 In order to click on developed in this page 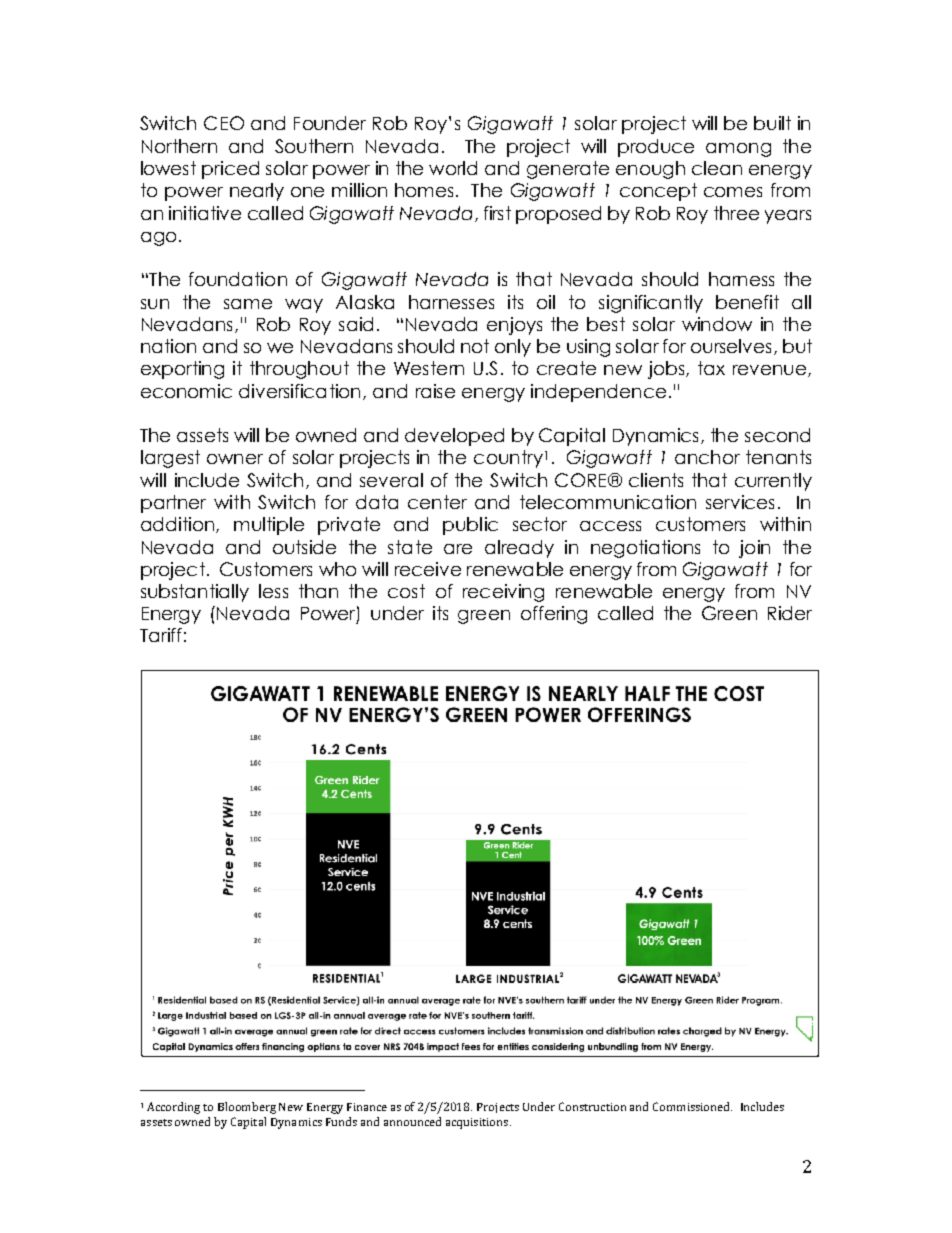, I will do `click(454, 437)`.
